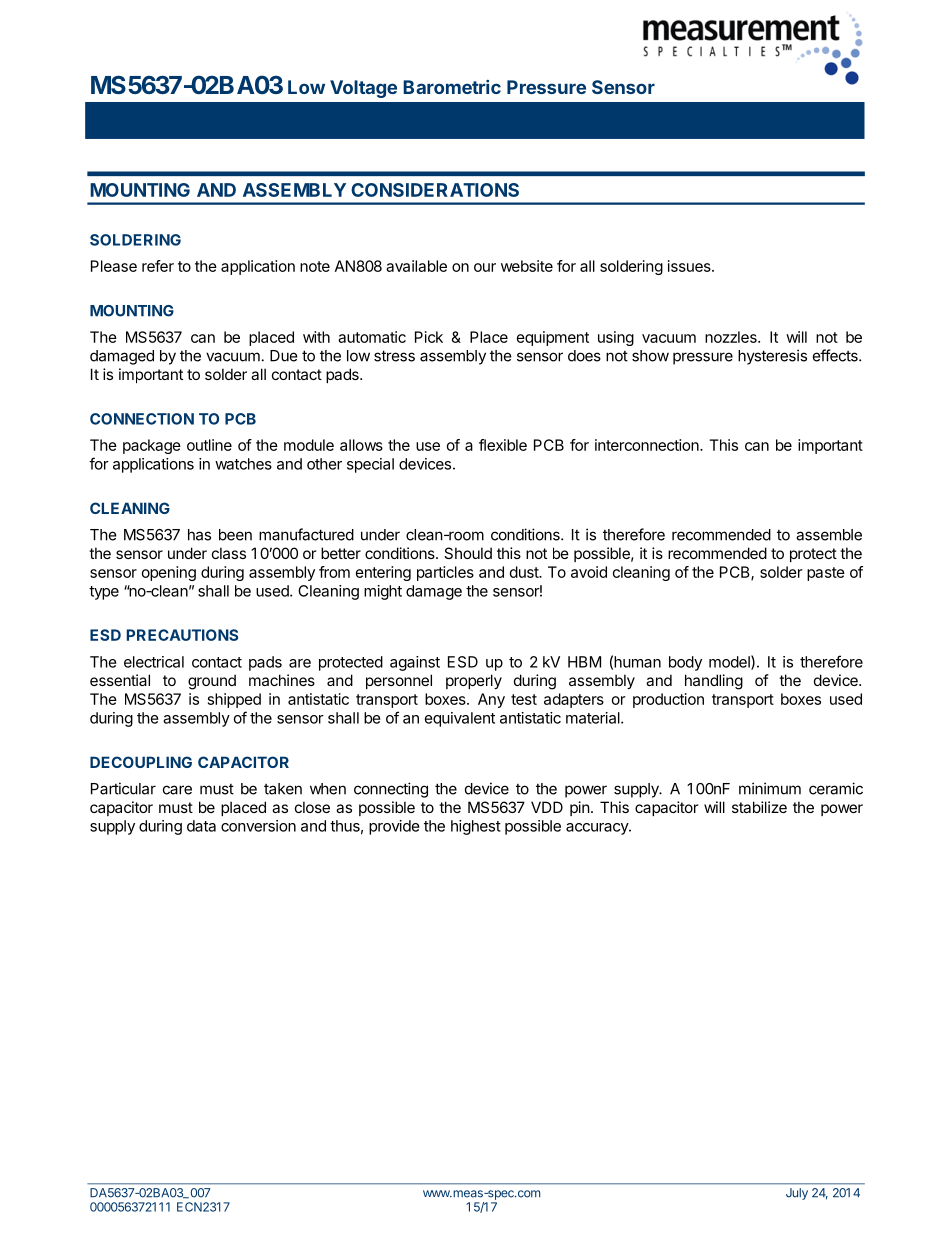 The width and height of the screenshot is (952, 1233). I want to click on stabilize, so click(759, 807).
